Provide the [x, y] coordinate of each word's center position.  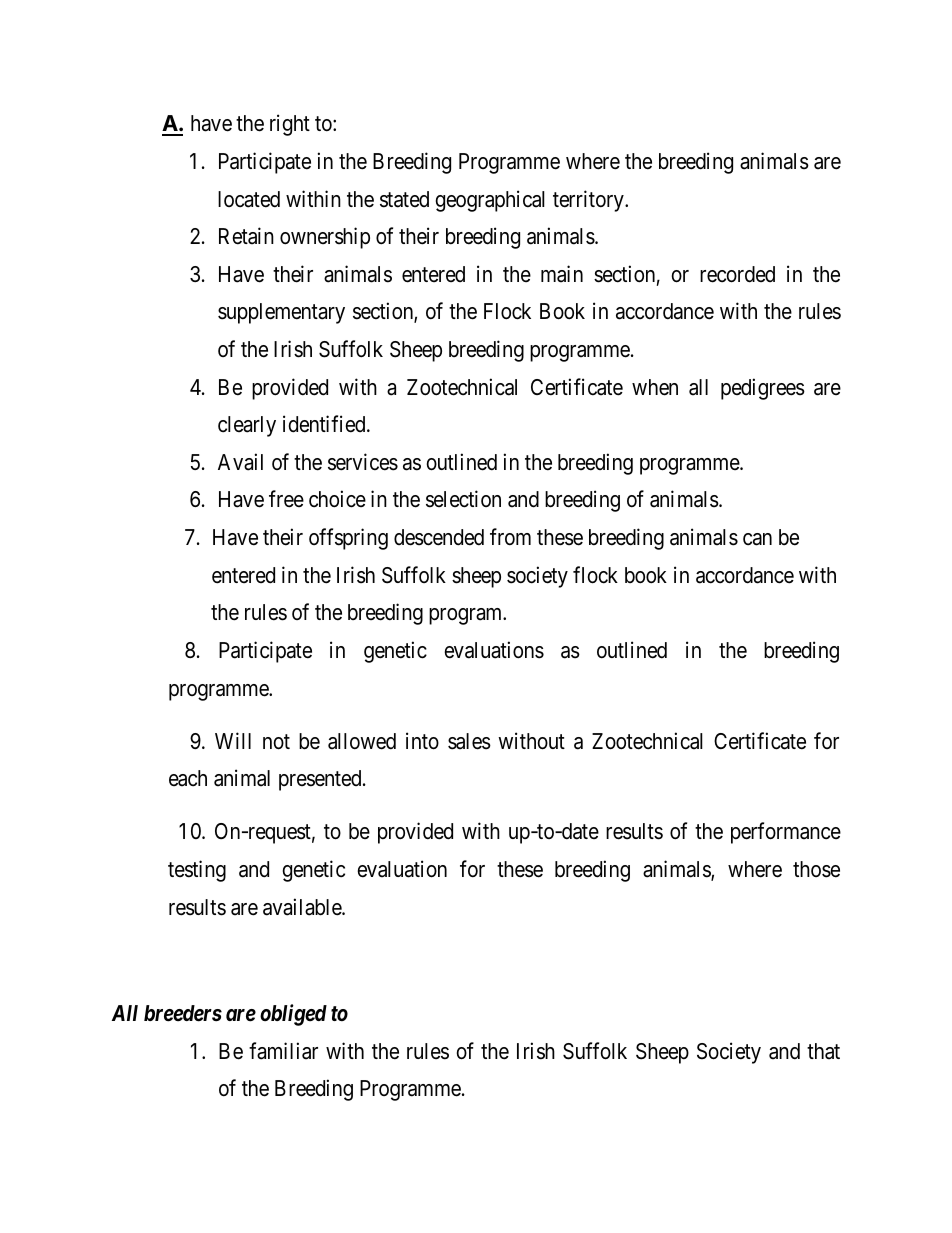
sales [469, 741]
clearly [247, 426]
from [510, 536]
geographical [490, 201]
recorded [737, 274]
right [290, 125]
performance [786, 833]
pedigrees [763, 389]
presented [321, 780]
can [757, 539]
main [562, 274]
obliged [293, 1015]
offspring [348, 539]
